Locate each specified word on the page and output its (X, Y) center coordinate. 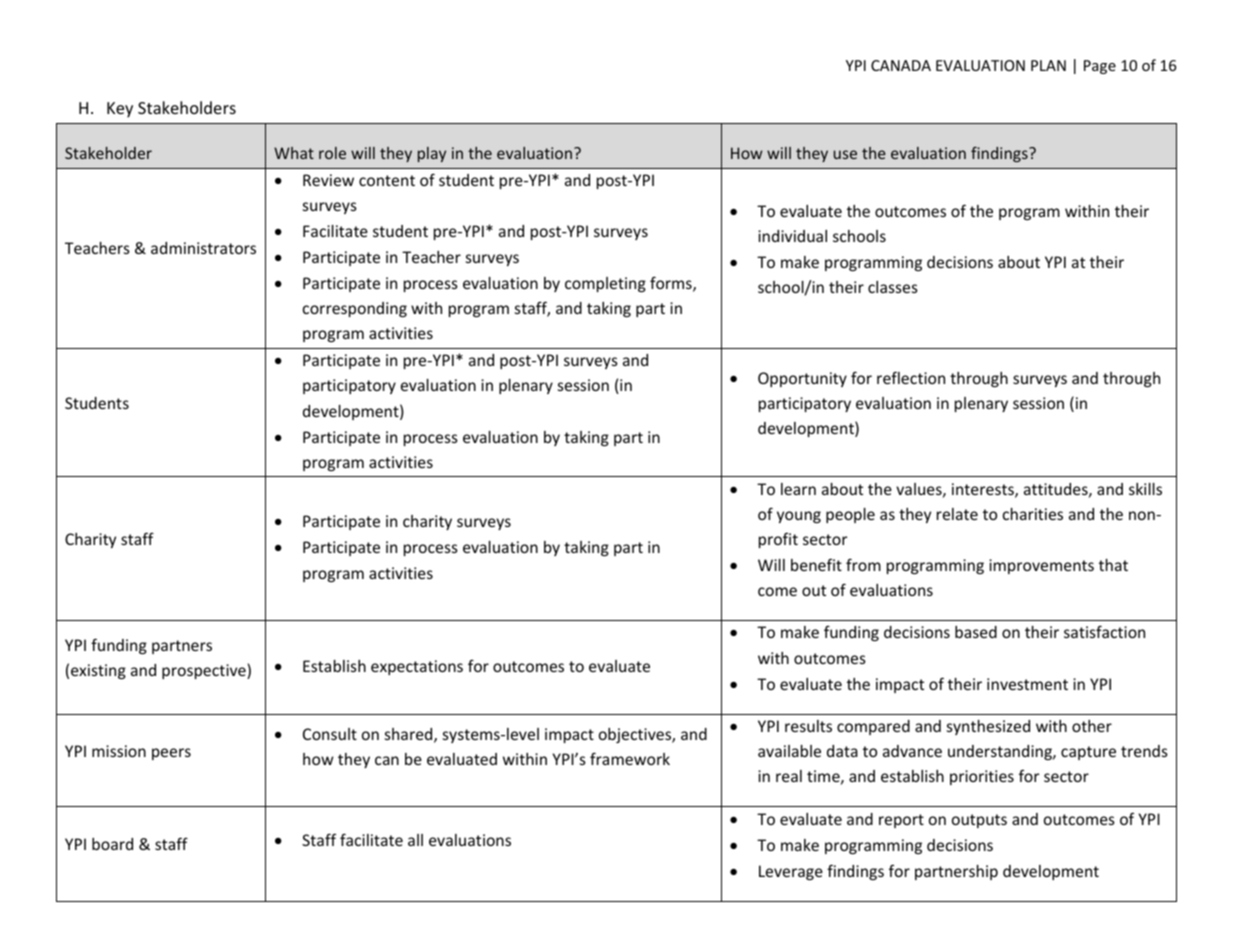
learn (798, 489)
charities (1033, 514)
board (112, 844)
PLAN (1048, 65)
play (432, 154)
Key (120, 110)
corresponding (355, 309)
